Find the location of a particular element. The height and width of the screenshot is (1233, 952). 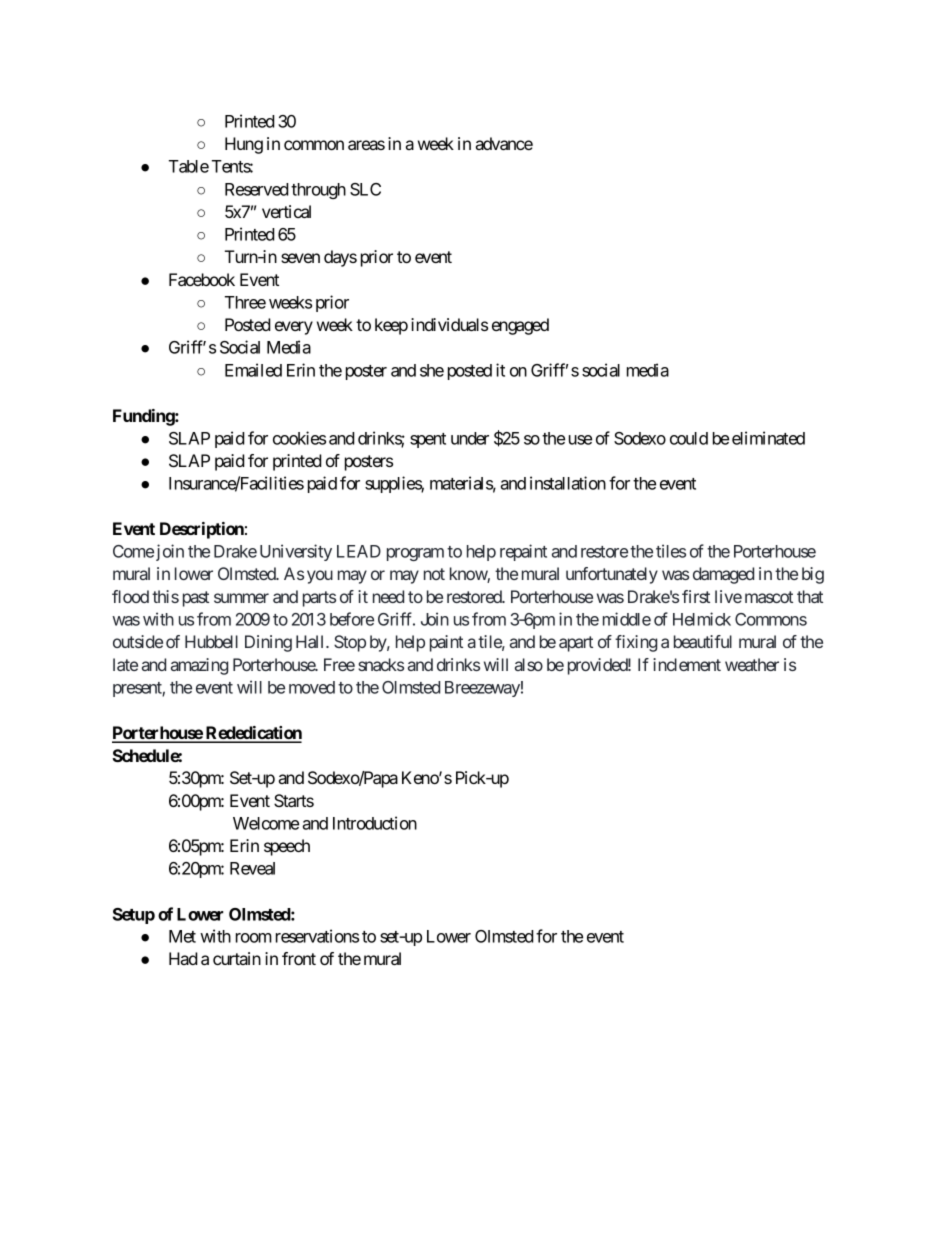

SLC is located at coordinates (365, 189).
